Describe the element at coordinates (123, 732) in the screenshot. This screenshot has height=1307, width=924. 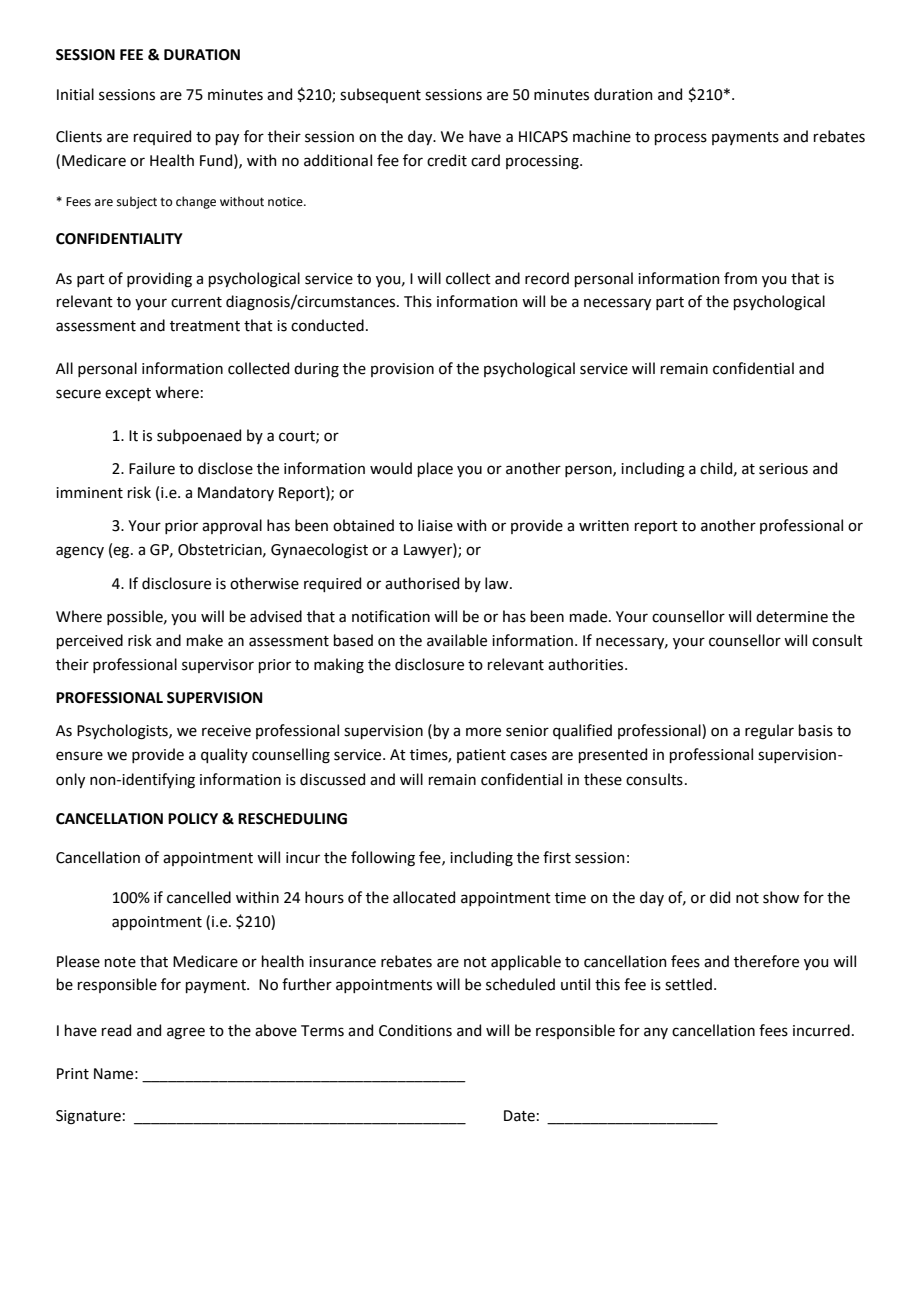
I see `Psychologists` at that location.
